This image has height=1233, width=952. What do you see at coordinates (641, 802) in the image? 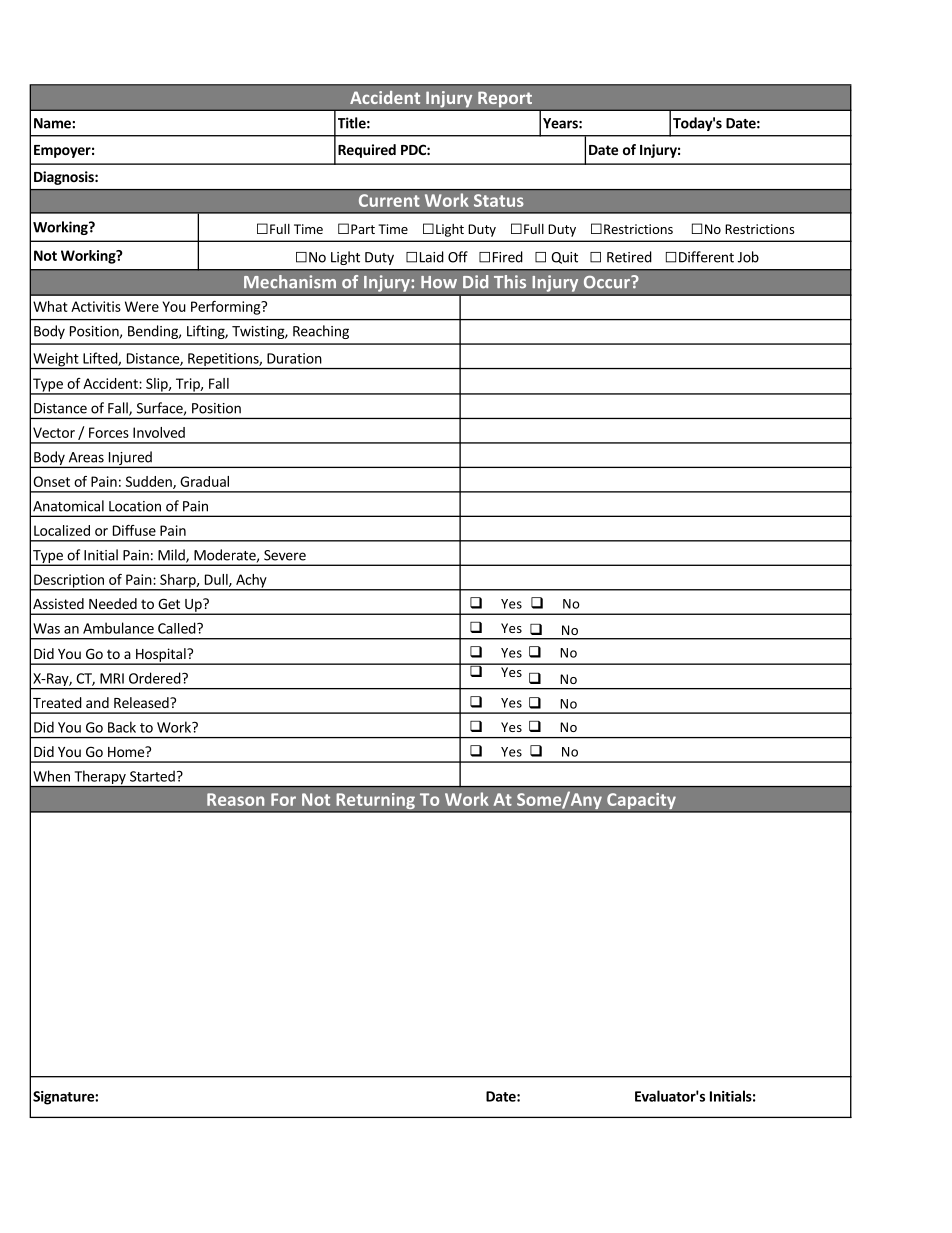
I see `Capacity` at bounding box center [641, 802].
